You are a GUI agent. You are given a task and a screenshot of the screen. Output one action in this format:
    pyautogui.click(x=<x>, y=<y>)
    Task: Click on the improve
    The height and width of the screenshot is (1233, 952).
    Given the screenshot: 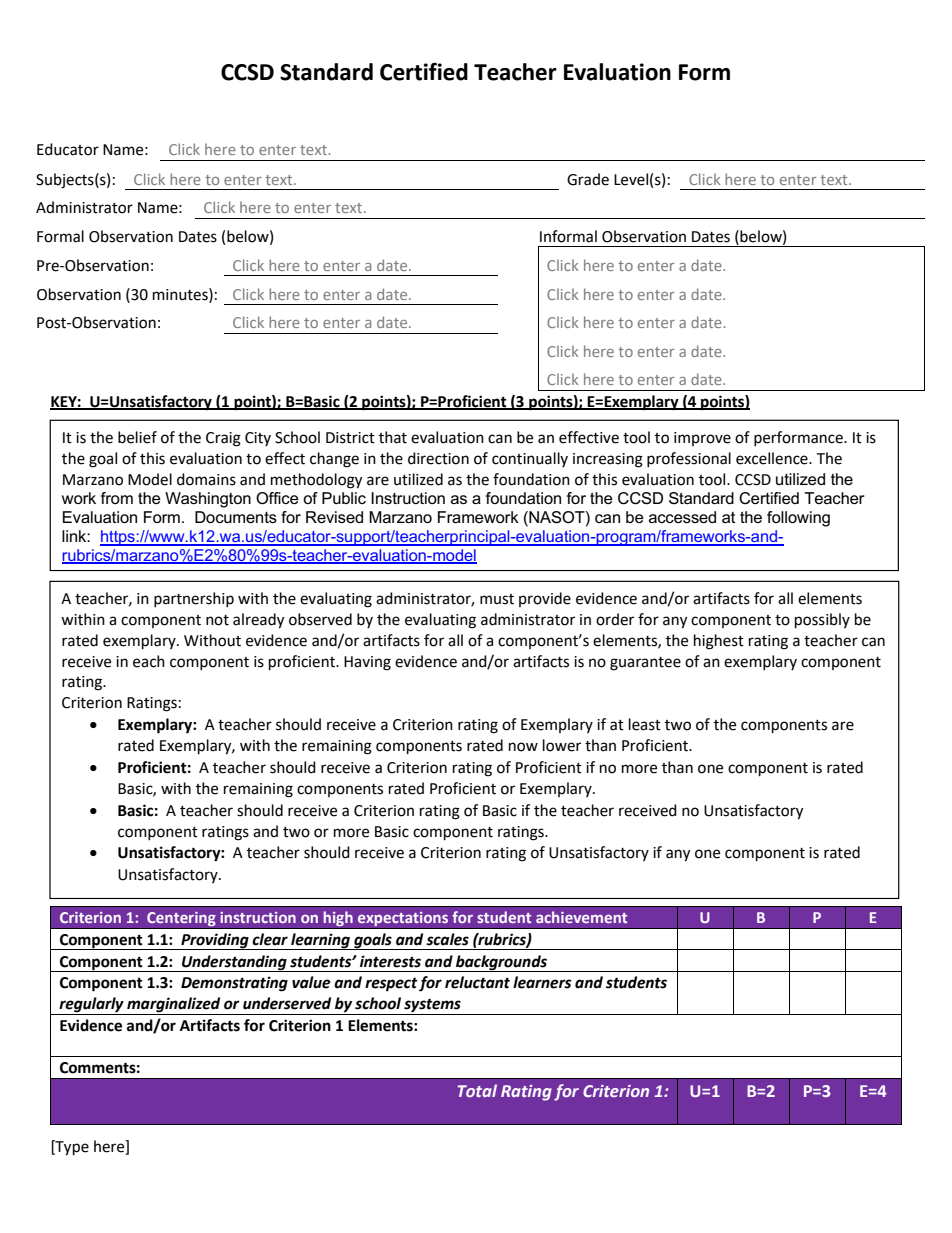 What is the action you would take?
    pyautogui.click(x=702, y=439)
